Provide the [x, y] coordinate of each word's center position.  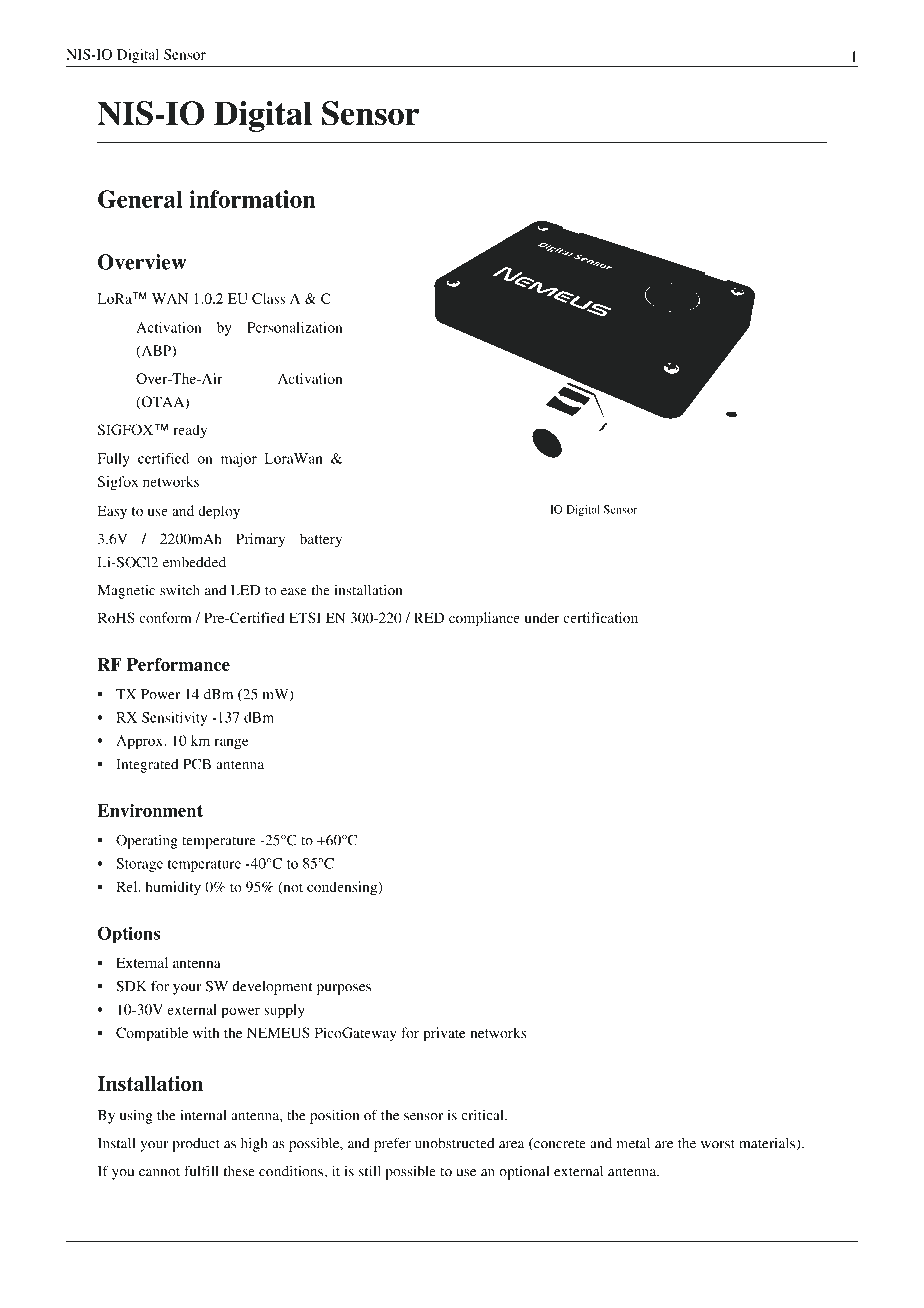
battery [321, 540]
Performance [178, 664]
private [444, 1034]
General [140, 199]
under [542, 617]
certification [600, 617]
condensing [343, 888]
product [196, 1145]
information [252, 199]
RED [429, 617]
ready [190, 431]
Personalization [294, 327]
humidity [173, 888]
